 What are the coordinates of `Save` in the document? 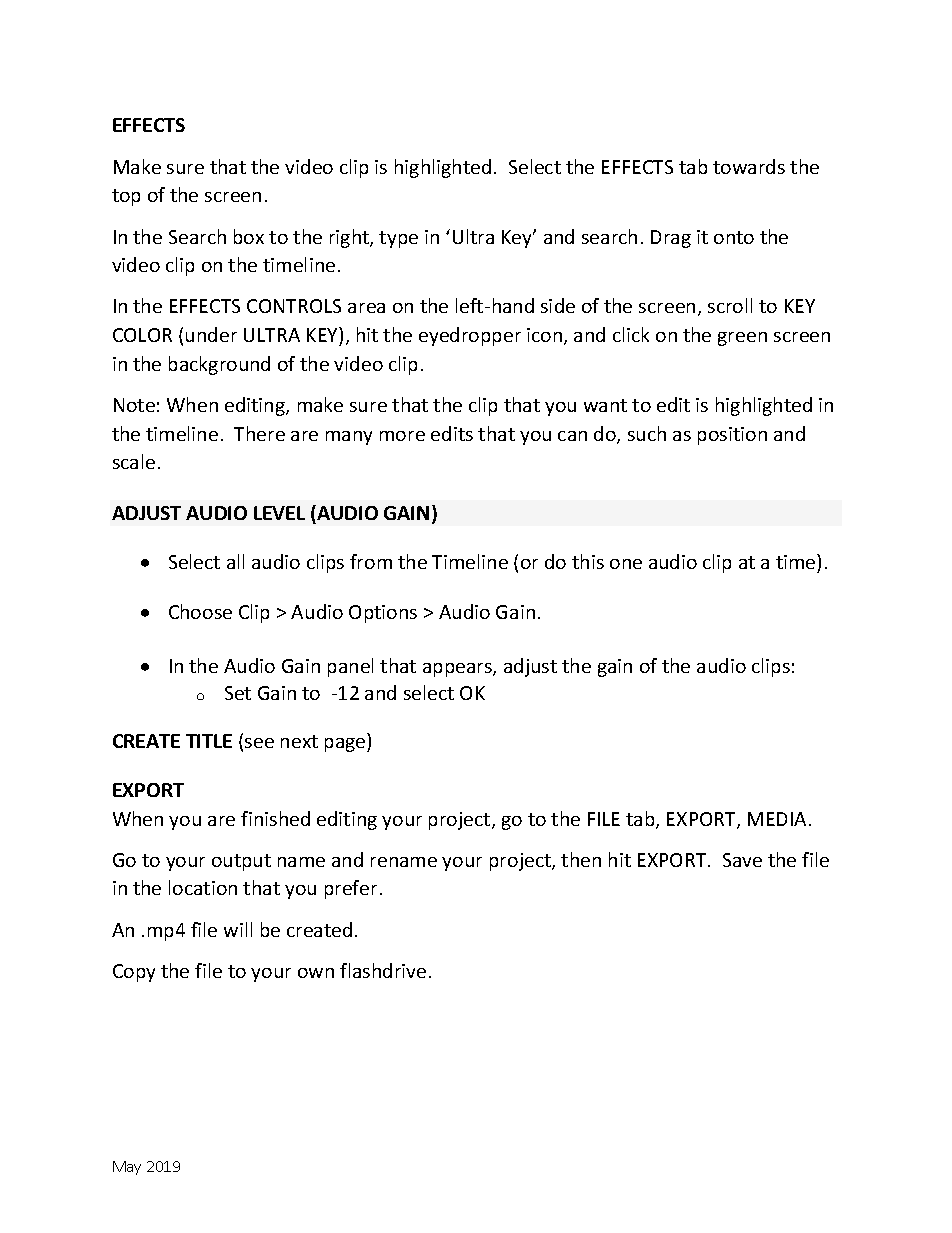 It's located at (742, 860).
